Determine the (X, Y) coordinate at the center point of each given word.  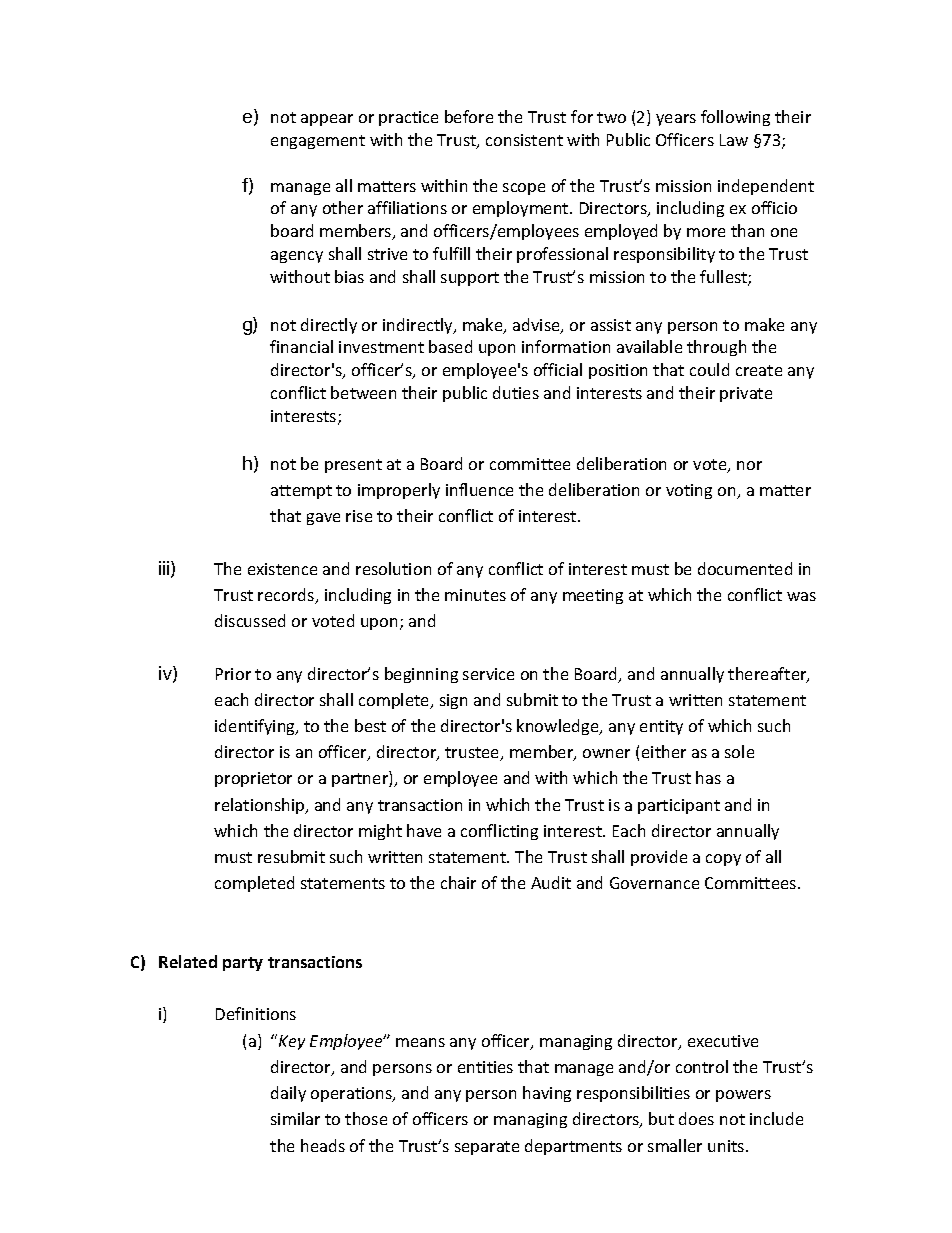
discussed (250, 620)
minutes (475, 595)
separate (487, 1148)
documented (745, 568)
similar (295, 1118)
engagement (318, 142)
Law (734, 140)
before (469, 116)
